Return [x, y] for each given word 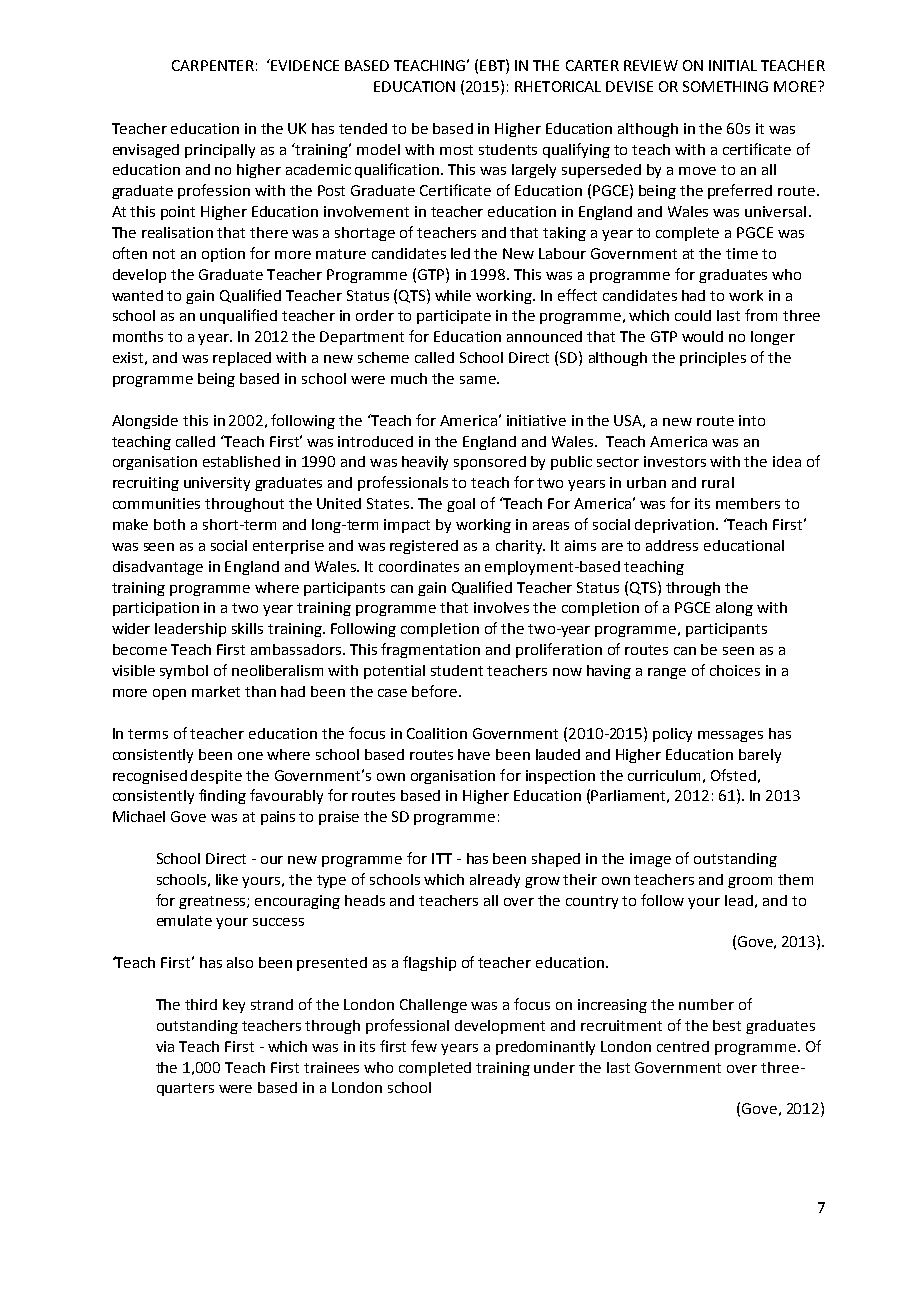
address [672, 545]
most [456, 150]
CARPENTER [213, 65]
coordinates [419, 566]
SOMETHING [725, 86]
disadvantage [158, 568]
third [201, 1004]
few [424, 1046]
